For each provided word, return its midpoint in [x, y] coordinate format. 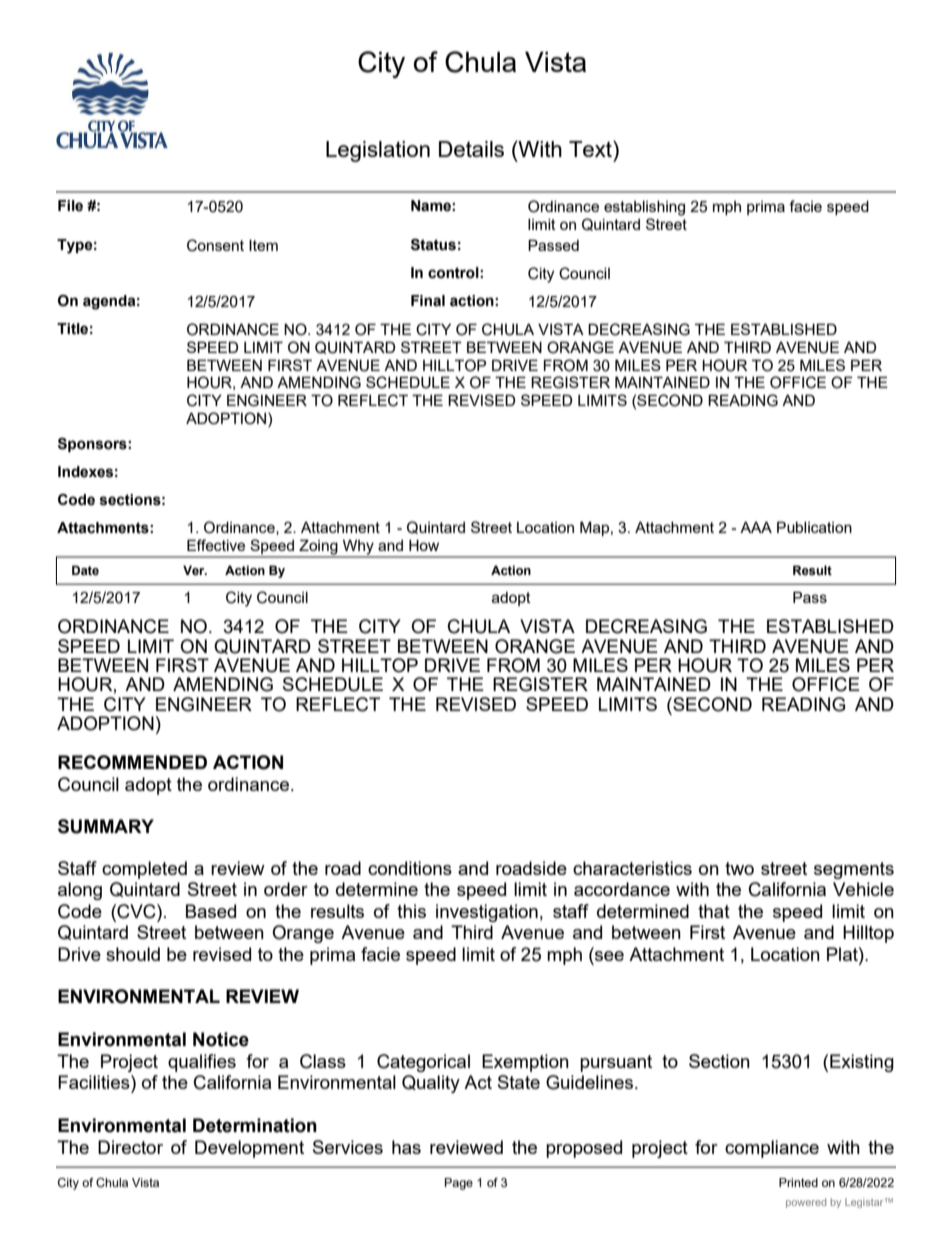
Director [130, 1147]
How [424, 545]
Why [358, 548]
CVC [136, 911]
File [70, 206]
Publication [814, 527]
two [739, 868]
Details [471, 149]
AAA [756, 527]
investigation [487, 913]
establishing [644, 208]
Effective [216, 545]
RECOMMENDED [132, 762]
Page [459, 1184]
